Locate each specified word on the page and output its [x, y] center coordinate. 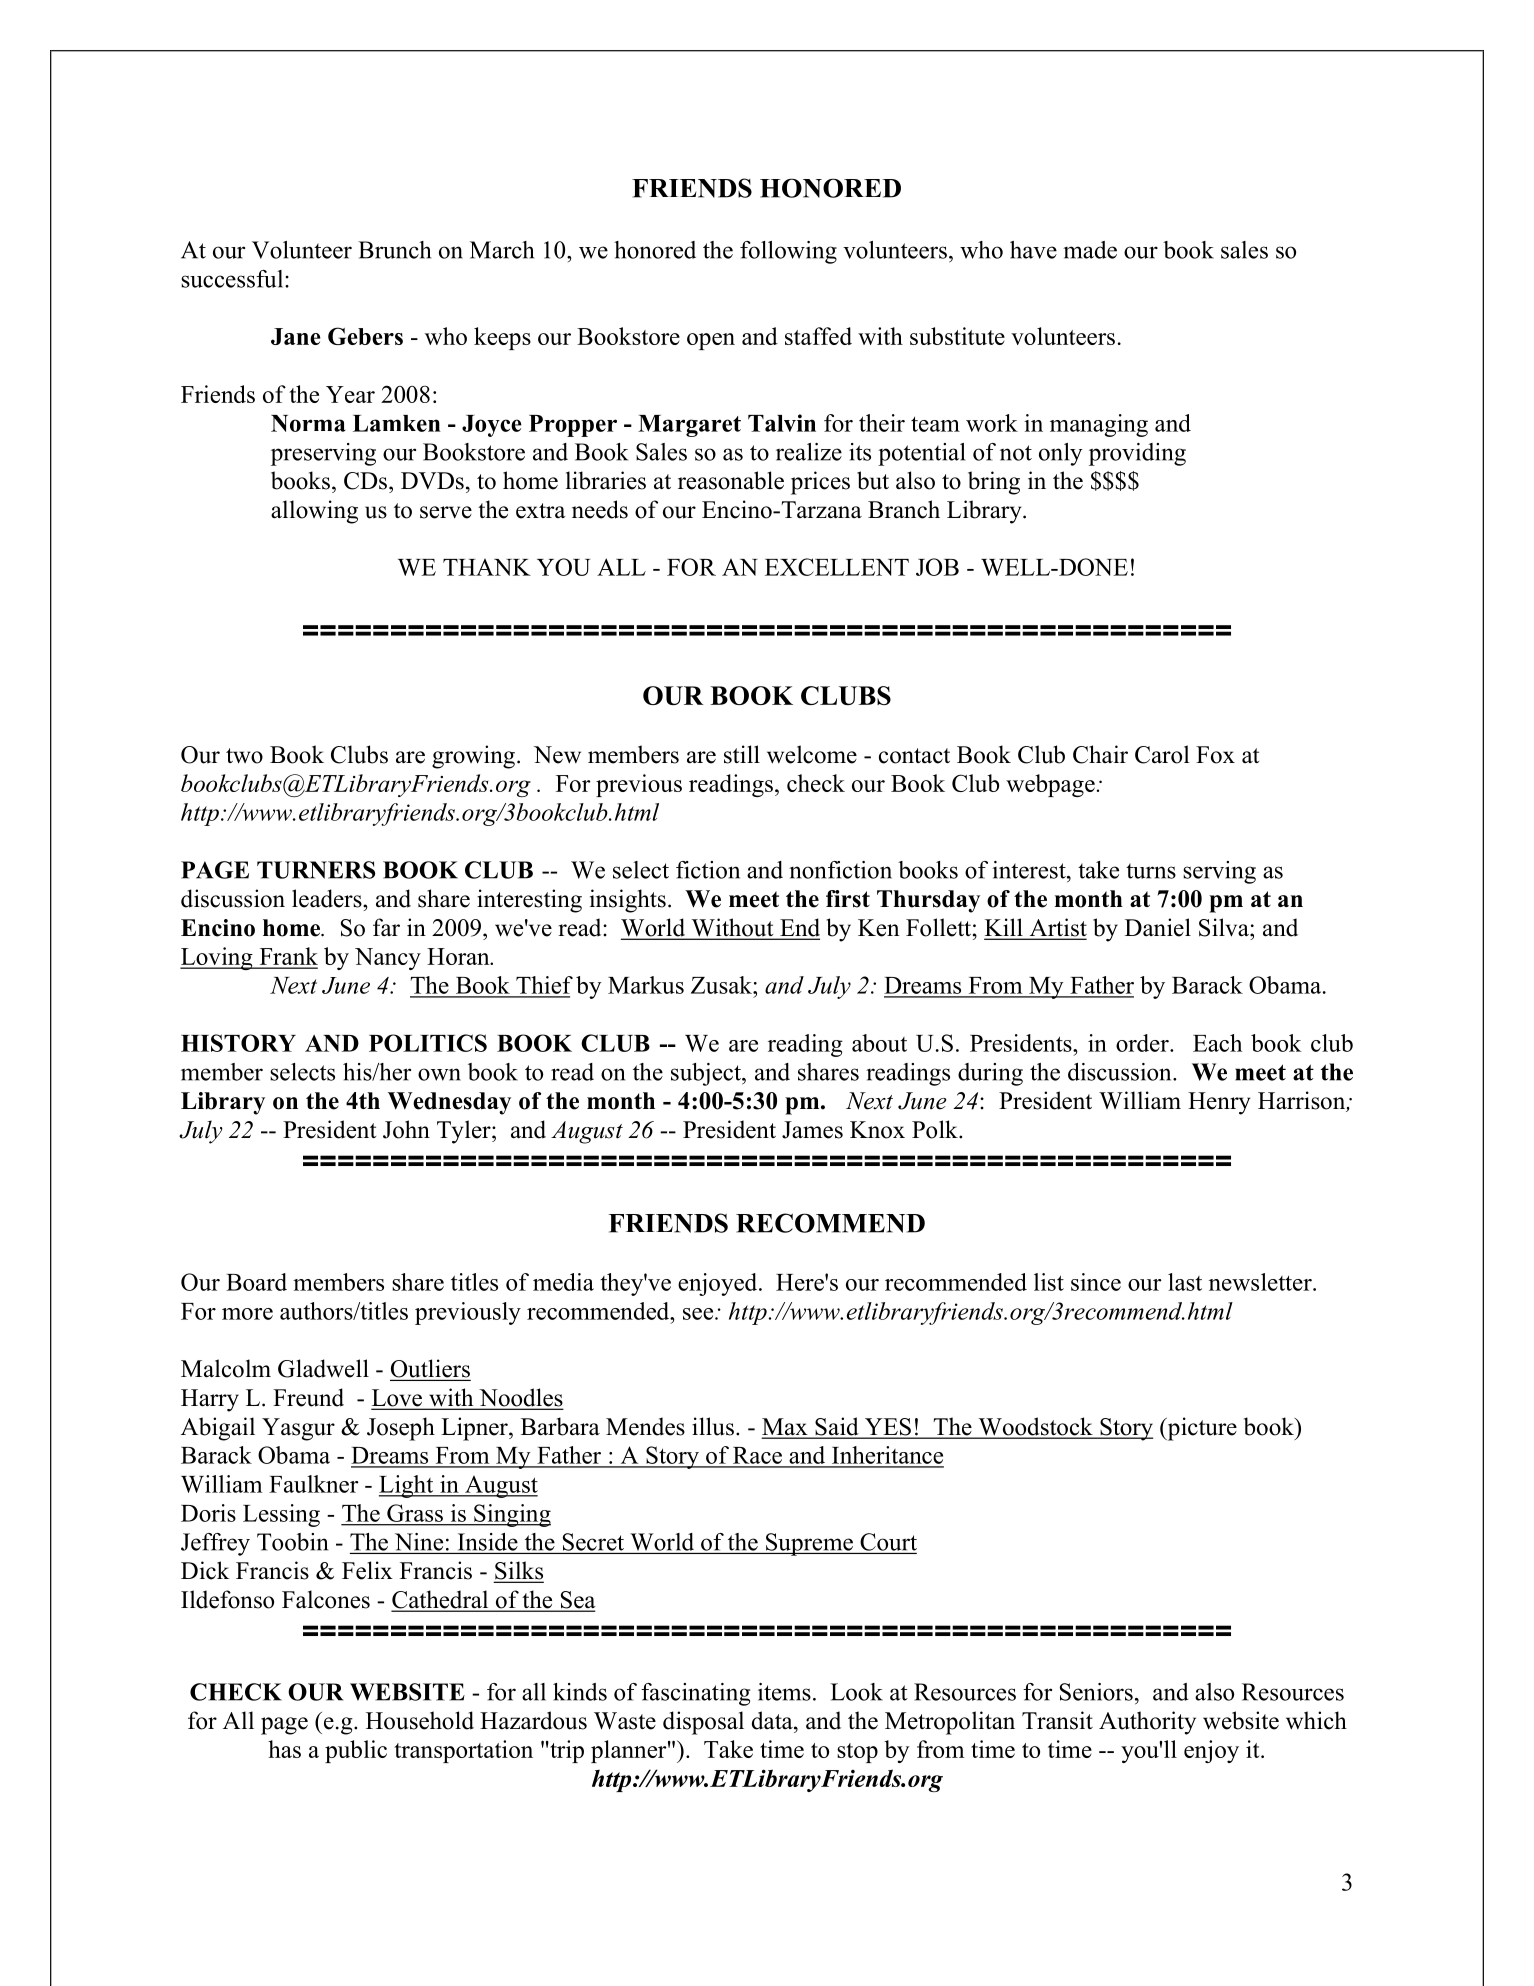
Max [786, 1428]
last [1185, 1282]
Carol [1162, 754]
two [244, 756]
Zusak [722, 985]
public [356, 1751]
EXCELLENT [837, 567]
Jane [296, 336]
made [1090, 250]
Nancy [388, 959]
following [788, 252]
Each [1217, 1043]
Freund [308, 1397]
